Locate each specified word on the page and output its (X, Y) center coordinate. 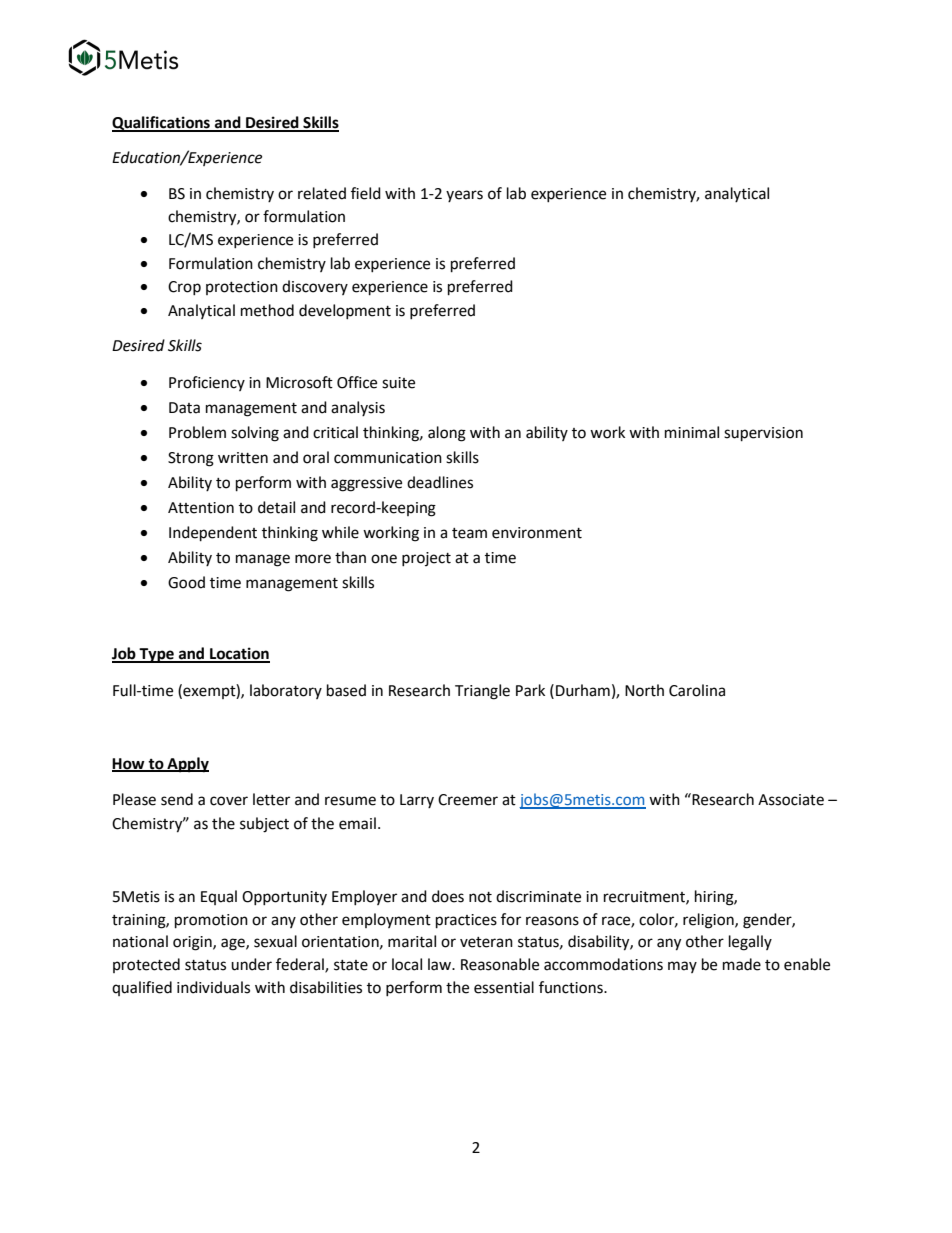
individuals (213, 987)
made (742, 964)
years (464, 196)
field (366, 193)
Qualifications (162, 124)
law (440, 964)
